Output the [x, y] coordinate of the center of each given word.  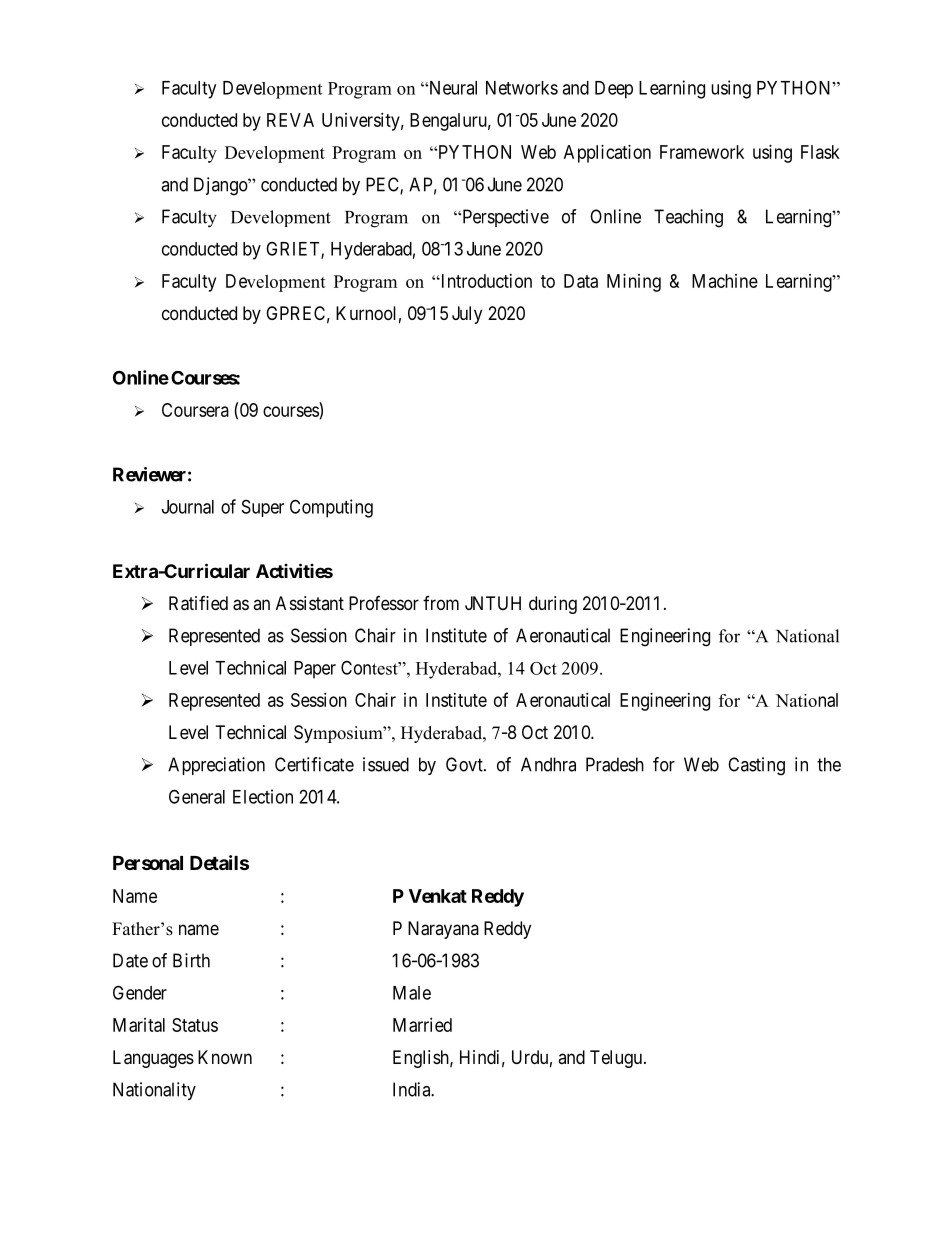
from [441, 603]
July [467, 315]
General [197, 796]
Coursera [195, 410]
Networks [522, 88]
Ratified [198, 603]
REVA [290, 120]
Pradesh [615, 764]
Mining [634, 283]
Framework [702, 152]
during [553, 605]
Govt [465, 764]
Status [195, 1025]
